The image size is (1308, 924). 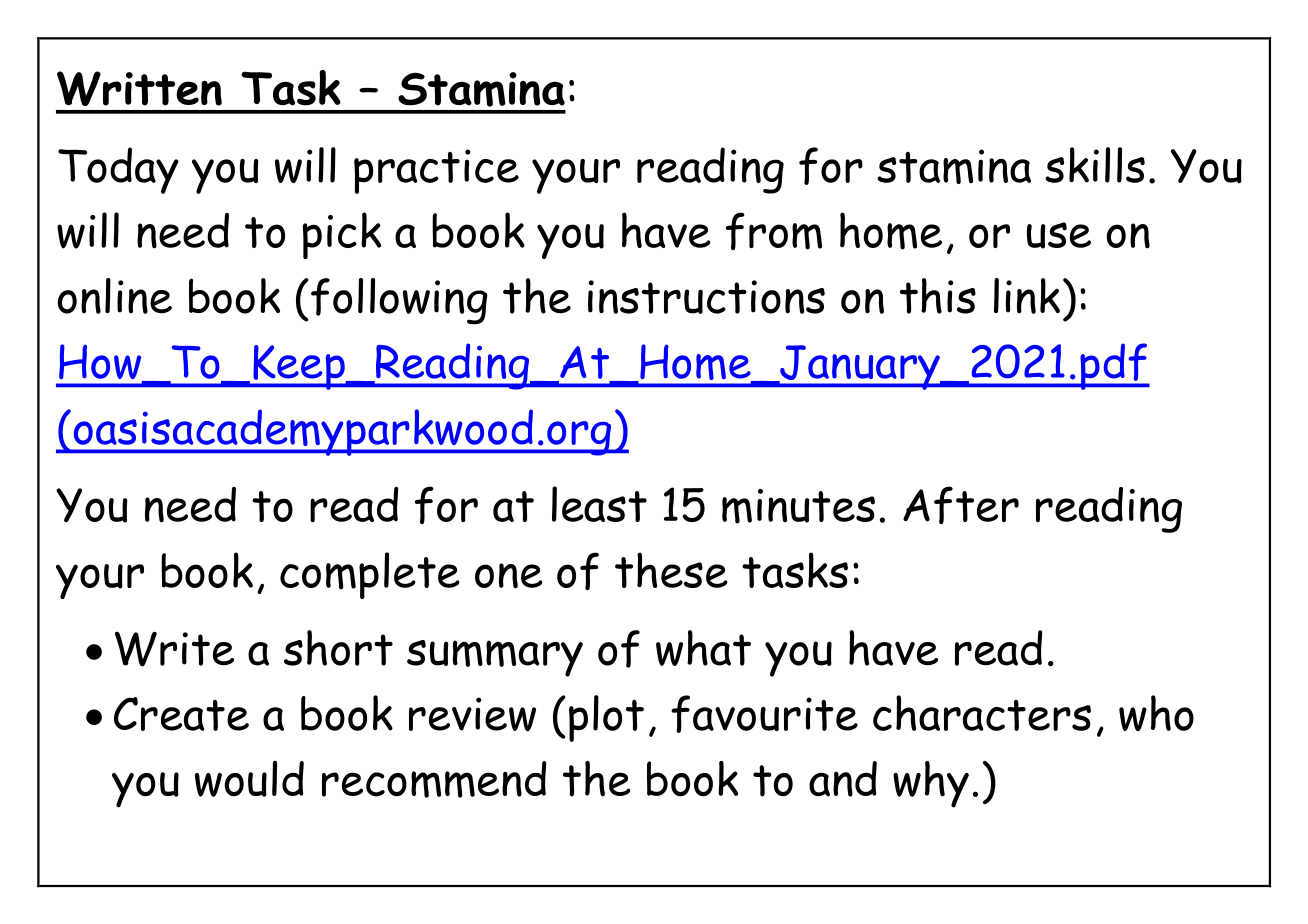 What do you see at coordinates (436, 171) in the image?
I see `practice` at bounding box center [436, 171].
